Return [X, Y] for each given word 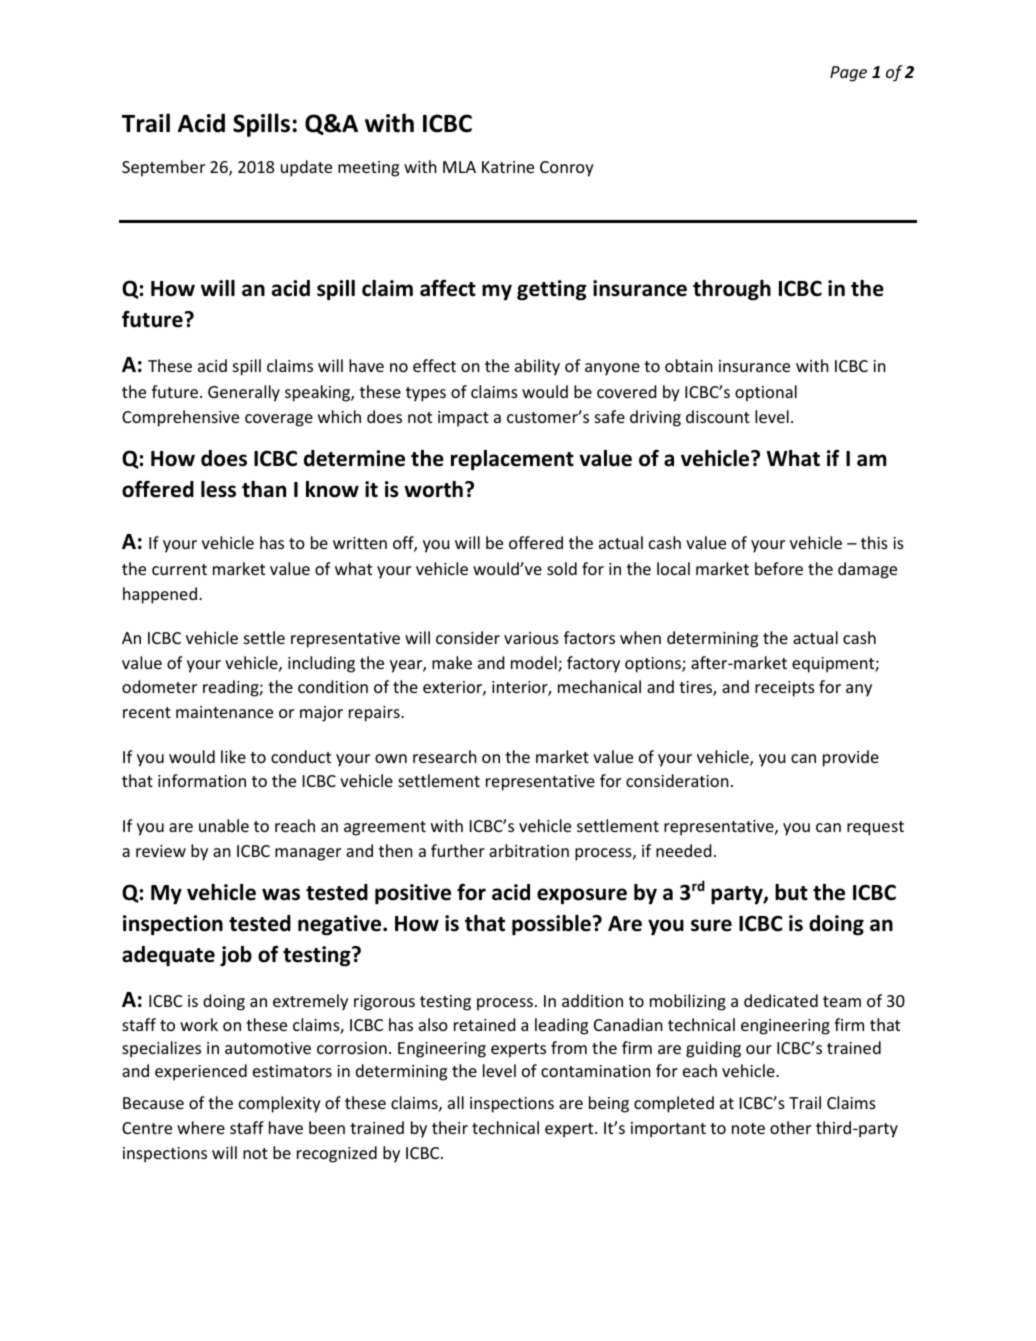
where [201, 1127]
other [790, 1127]
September [163, 168]
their [450, 1127]
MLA [459, 167]
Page [848, 74]
